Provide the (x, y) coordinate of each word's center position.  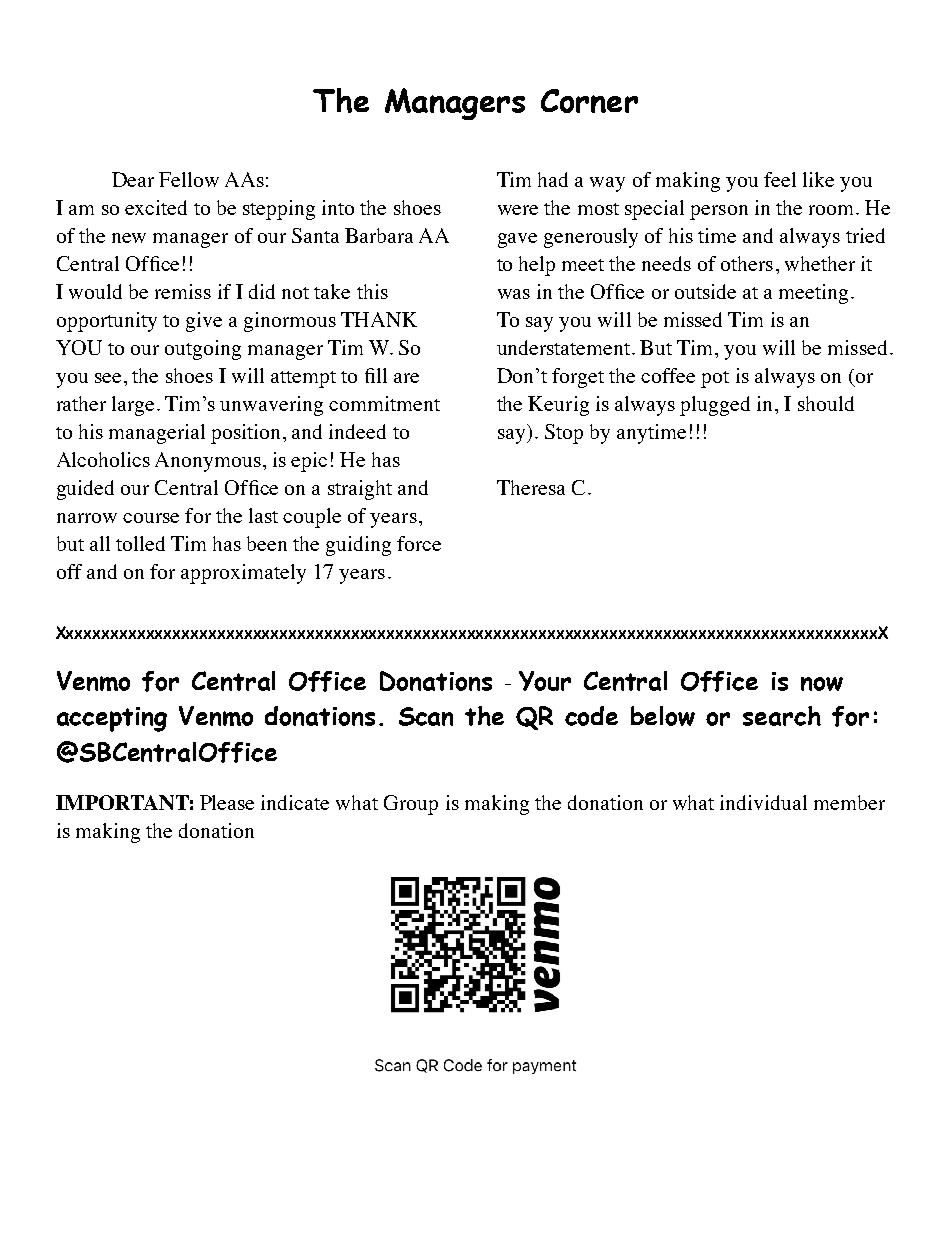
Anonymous (208, 462)
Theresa (531, 487)
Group (411, 805)
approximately (243, 574)
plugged (715, 406)
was (514, 294)
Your (545, 681)
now (822, 684)
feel (780, 179)
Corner (589, 101)
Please (227, 802)
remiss (183, 291)
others (747, 263)
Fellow (189, 179)
